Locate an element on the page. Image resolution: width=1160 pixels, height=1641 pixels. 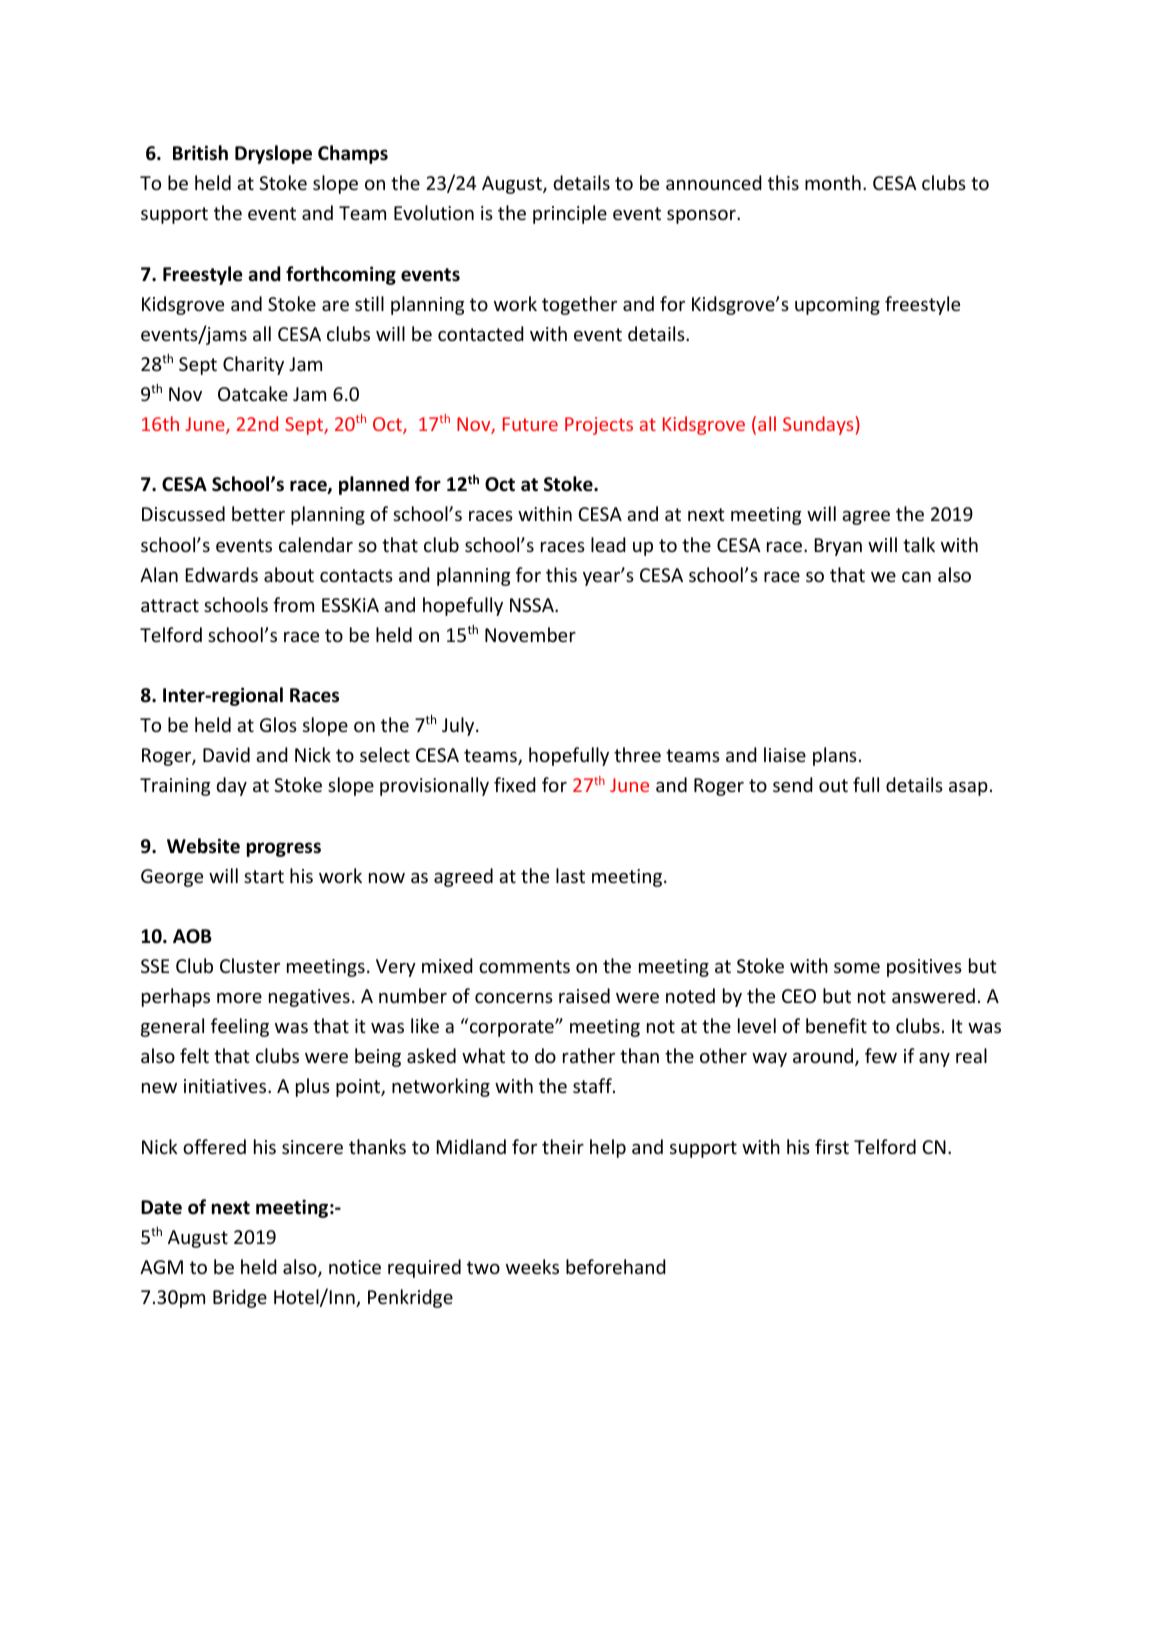
first is located at coordinates (832, 1146).
